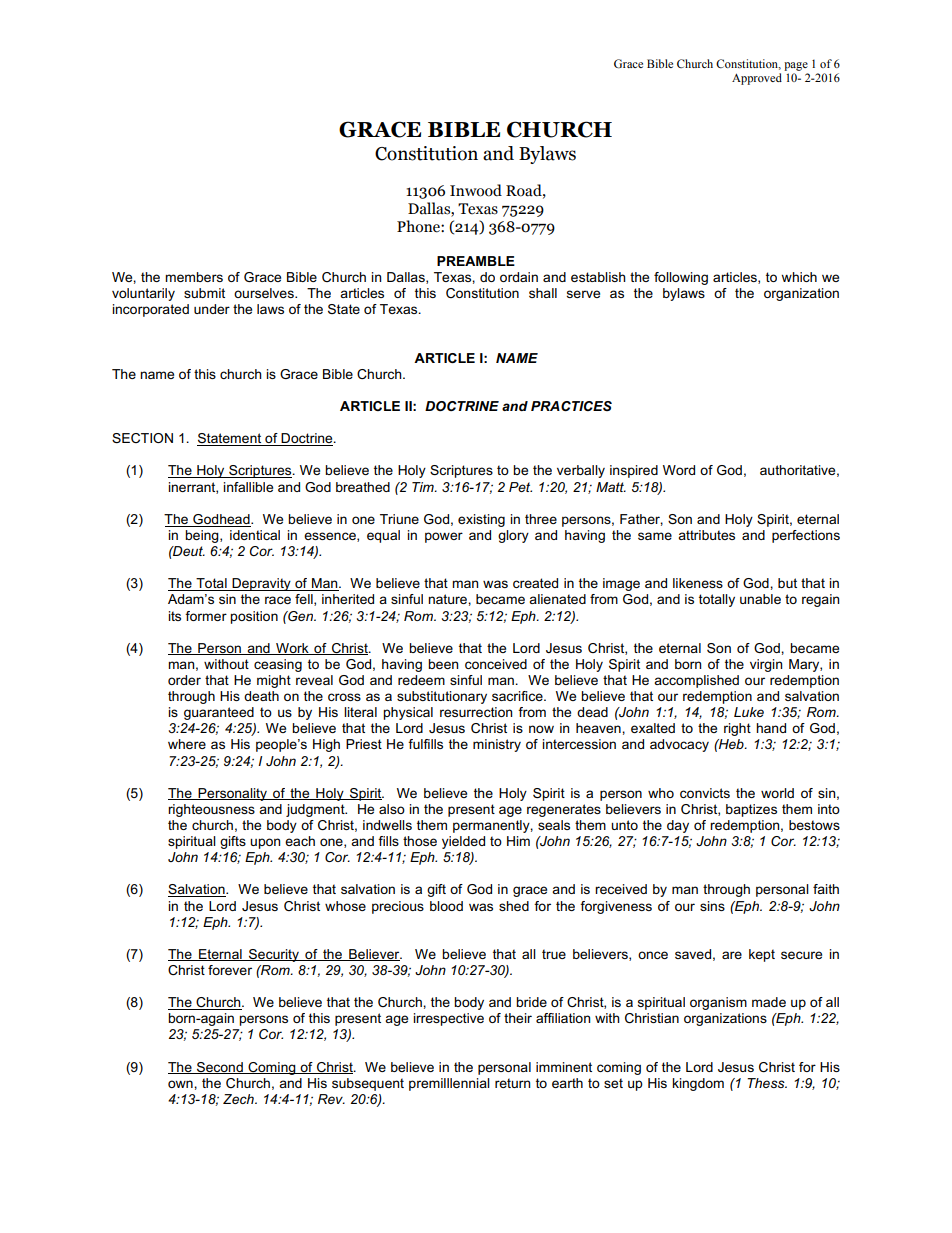 This screenshot has width=952, height=1233. Describe the element at coordinates (194, 277) in the screenshot. I see `members` at that location.
